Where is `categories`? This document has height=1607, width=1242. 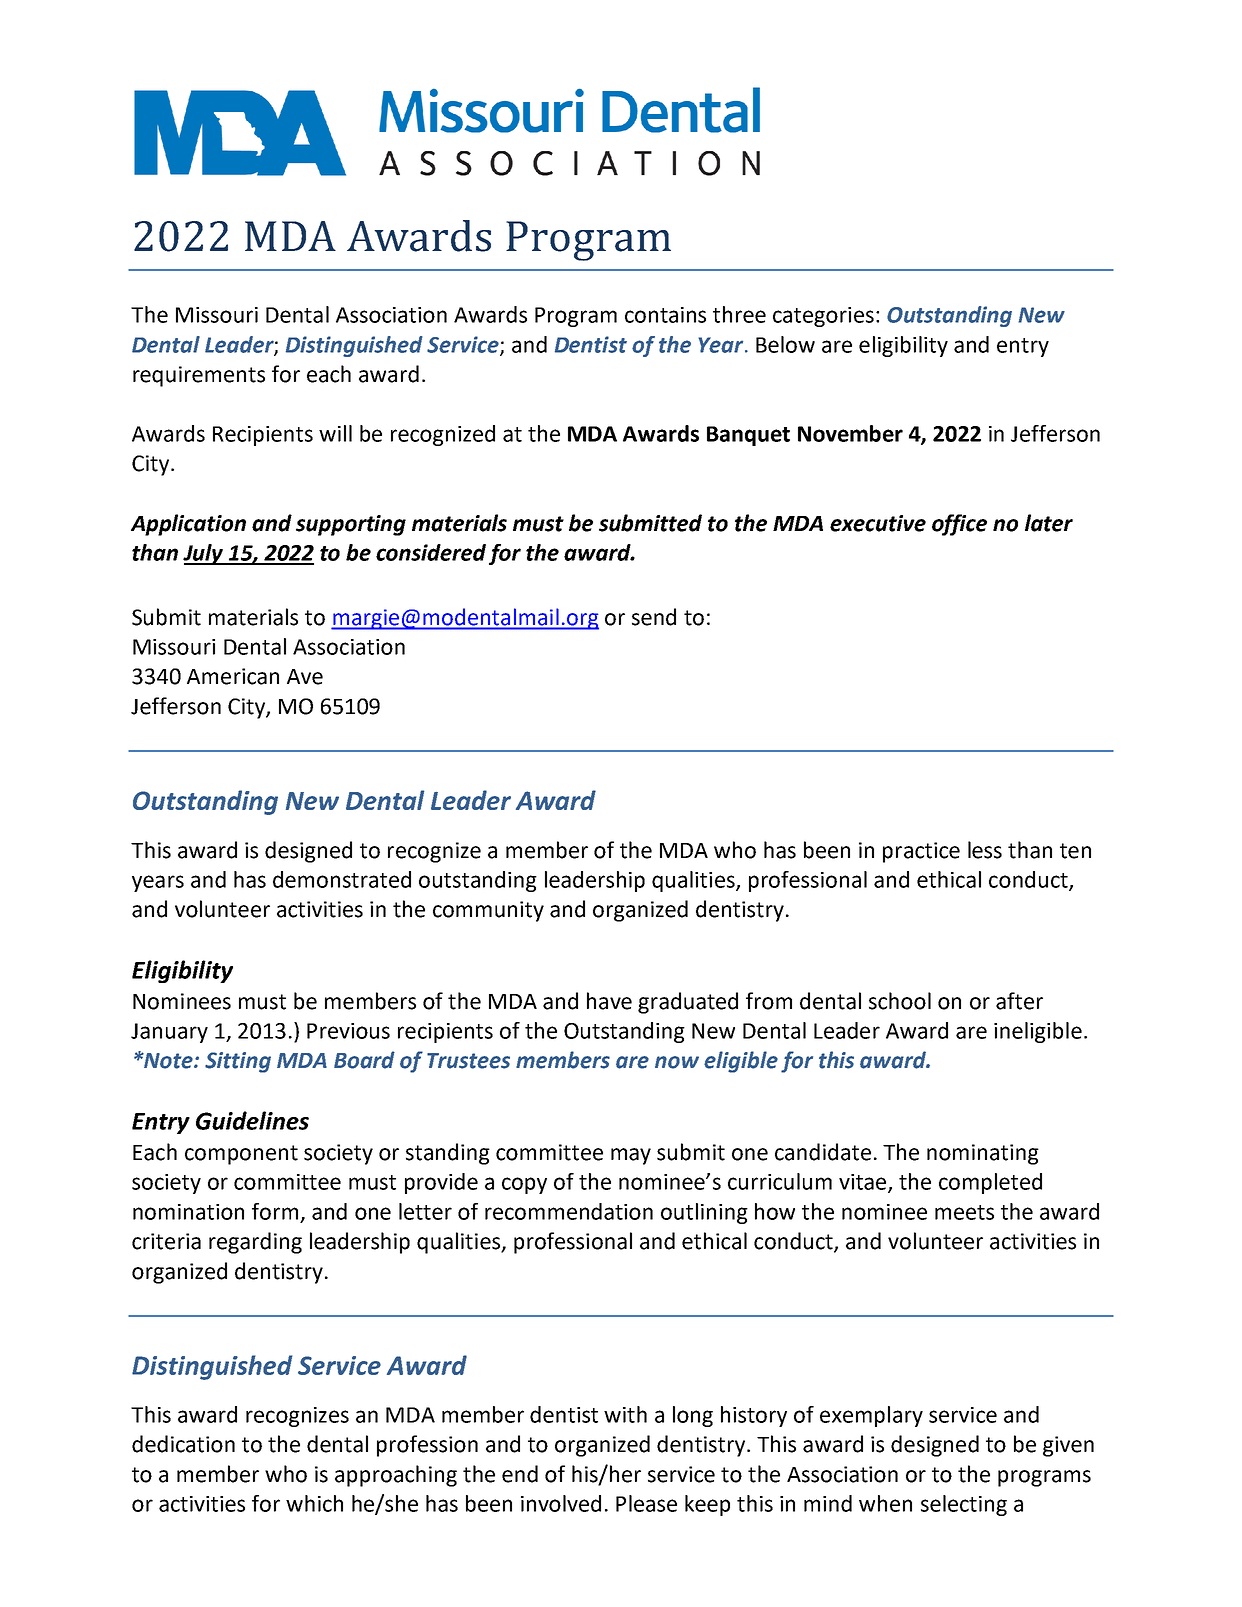 categories is located at coordinates (823, 317).
